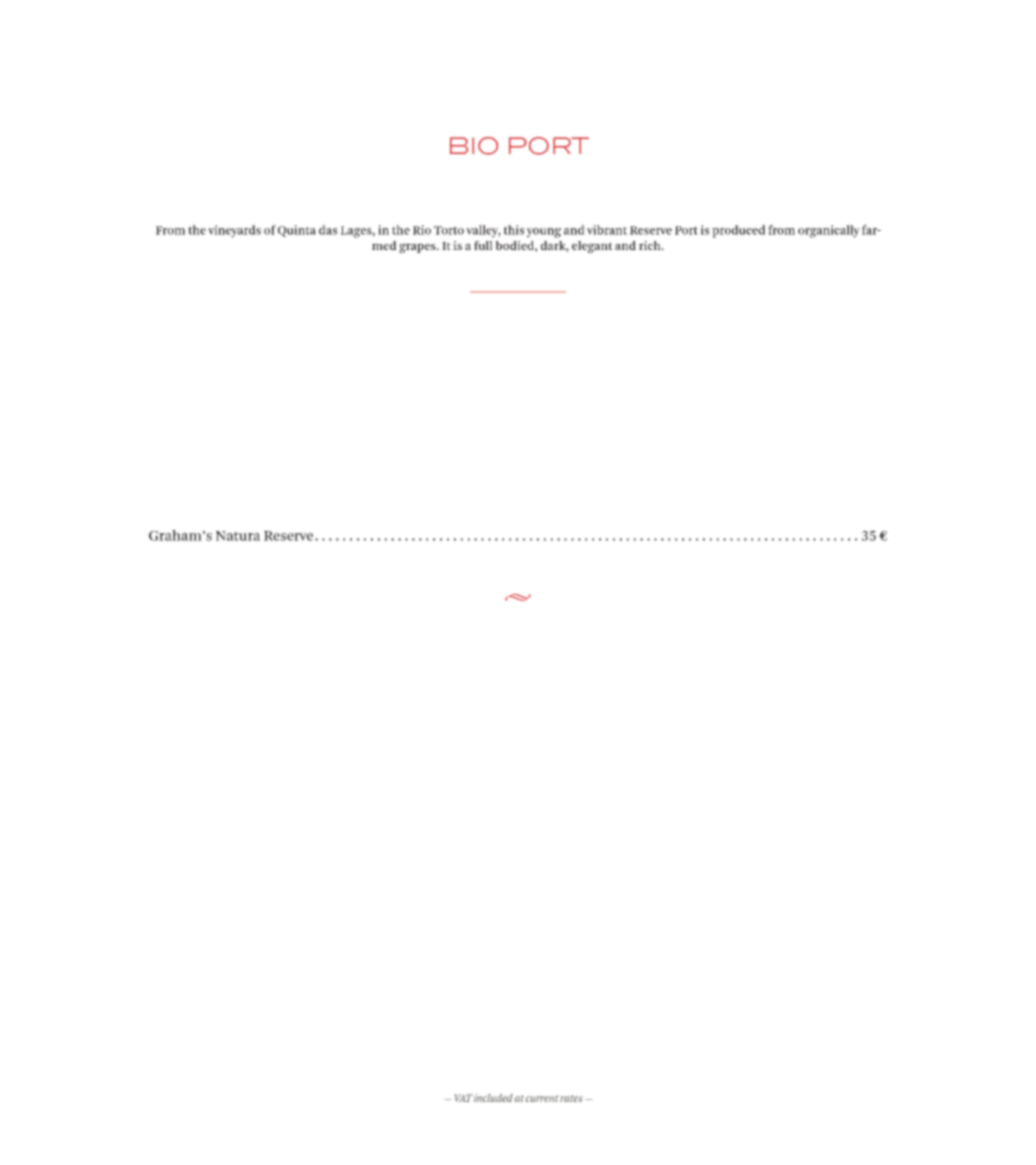  I want to click on VAT, so click(464, 1098).
